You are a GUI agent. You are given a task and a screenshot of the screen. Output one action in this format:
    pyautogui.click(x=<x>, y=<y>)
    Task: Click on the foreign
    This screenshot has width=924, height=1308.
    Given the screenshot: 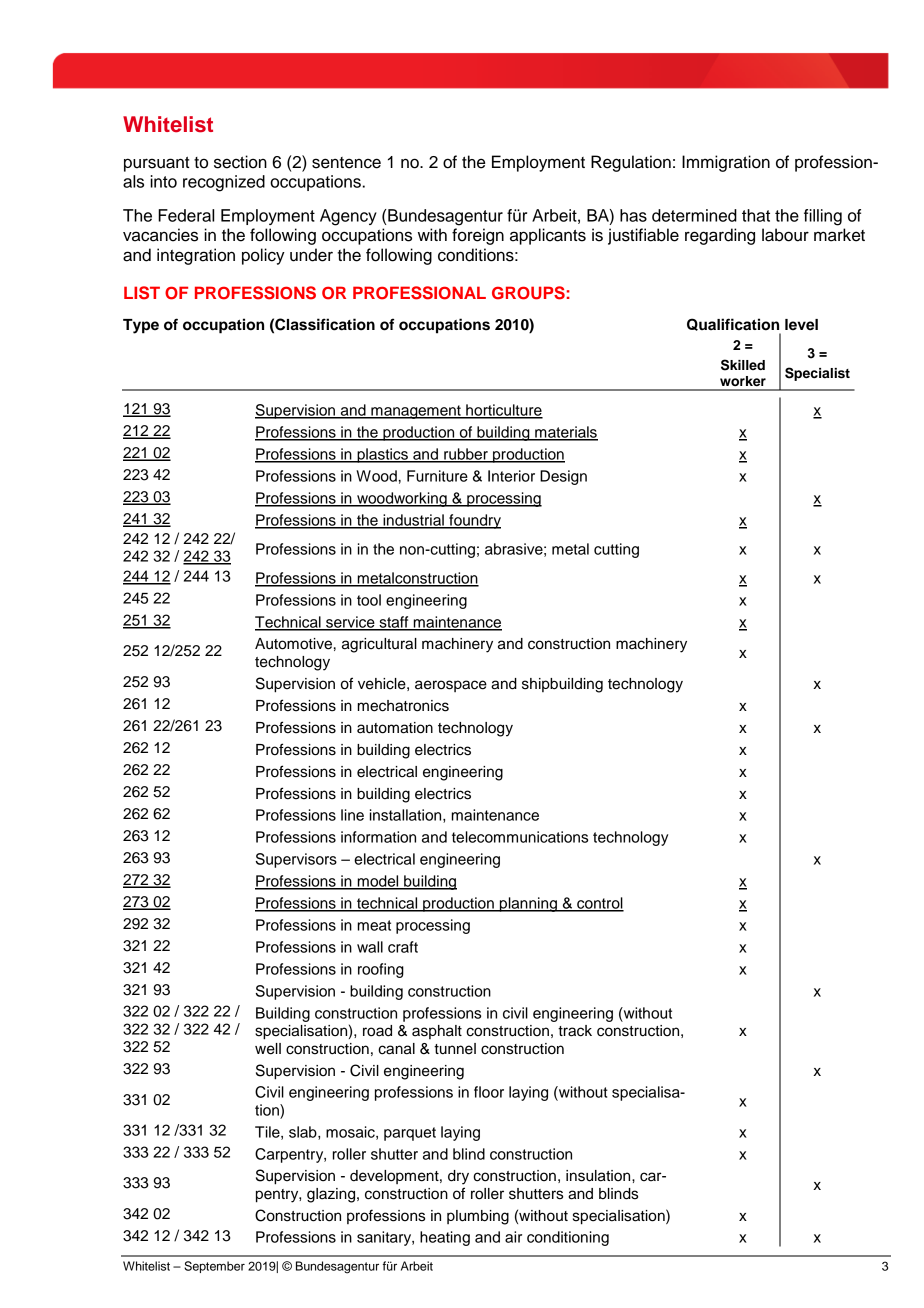 What is the action you would take?
    pyautogui.click(x=478, y=236)
